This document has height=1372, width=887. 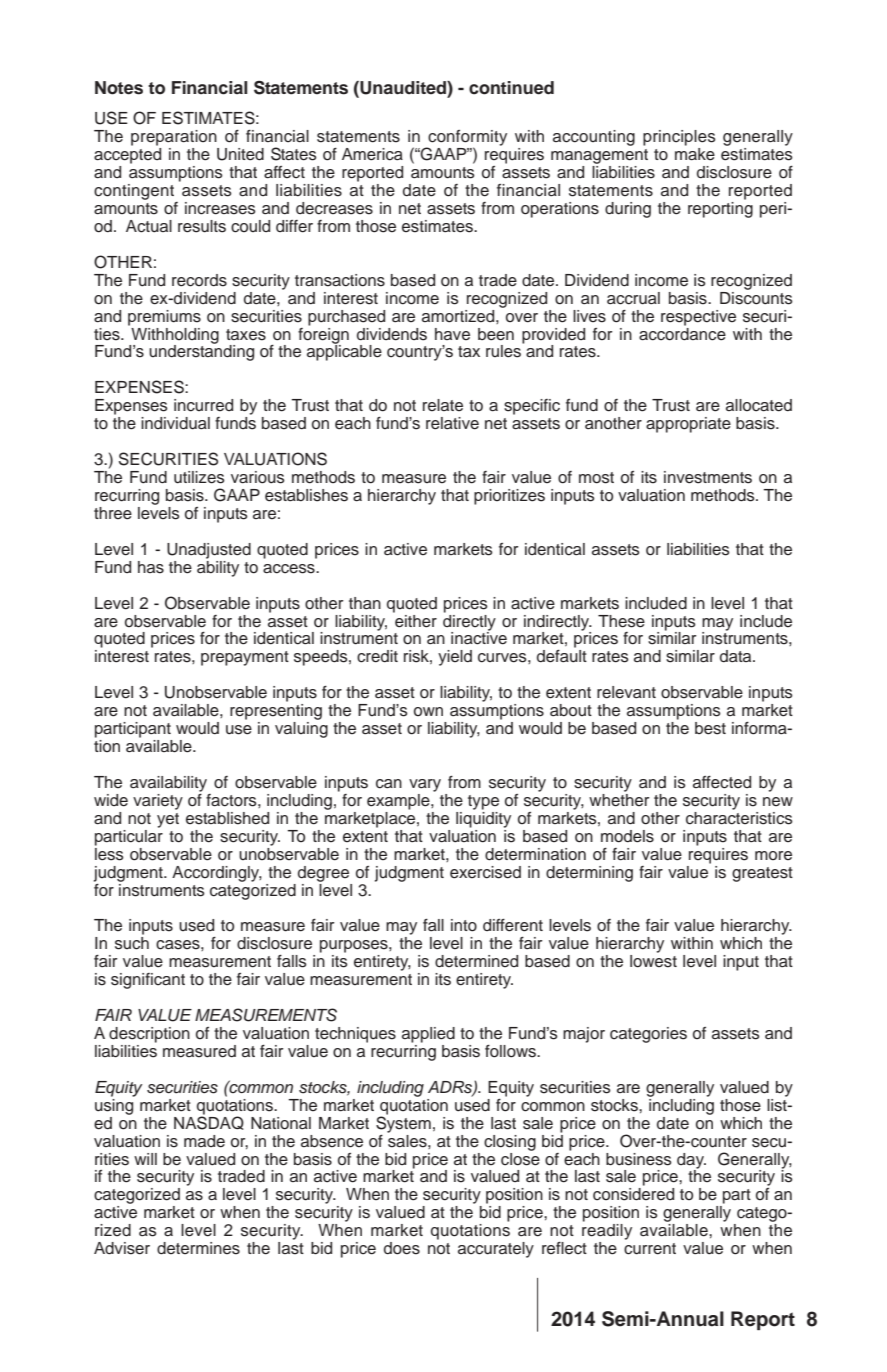 I want to click on day, so click(x=691, y=1162).
